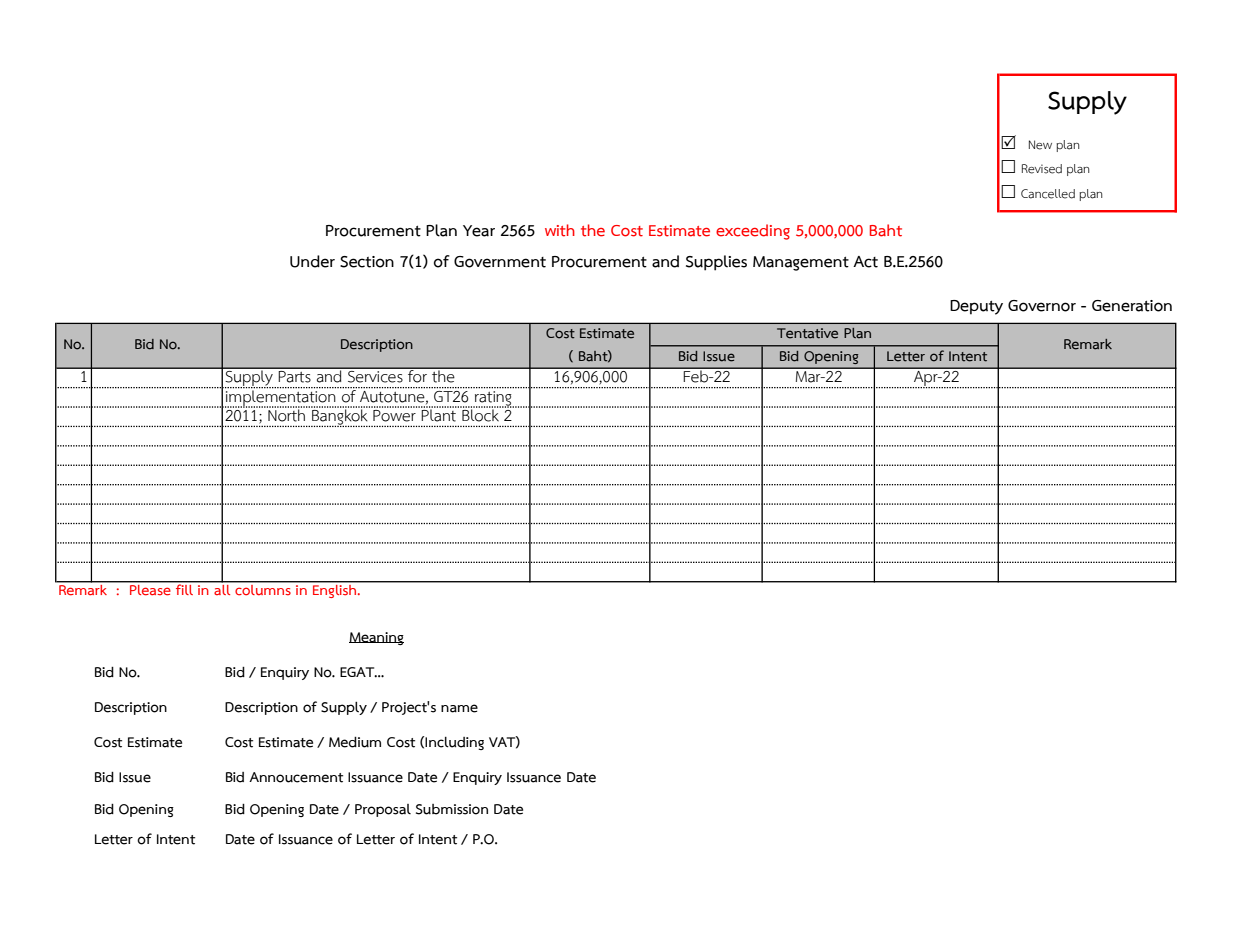 This screenshot has width=1233, height=952. What do you see at coordinates (287, 414) in the screenshot?
I see `North` at bounding box center [287, 414].
